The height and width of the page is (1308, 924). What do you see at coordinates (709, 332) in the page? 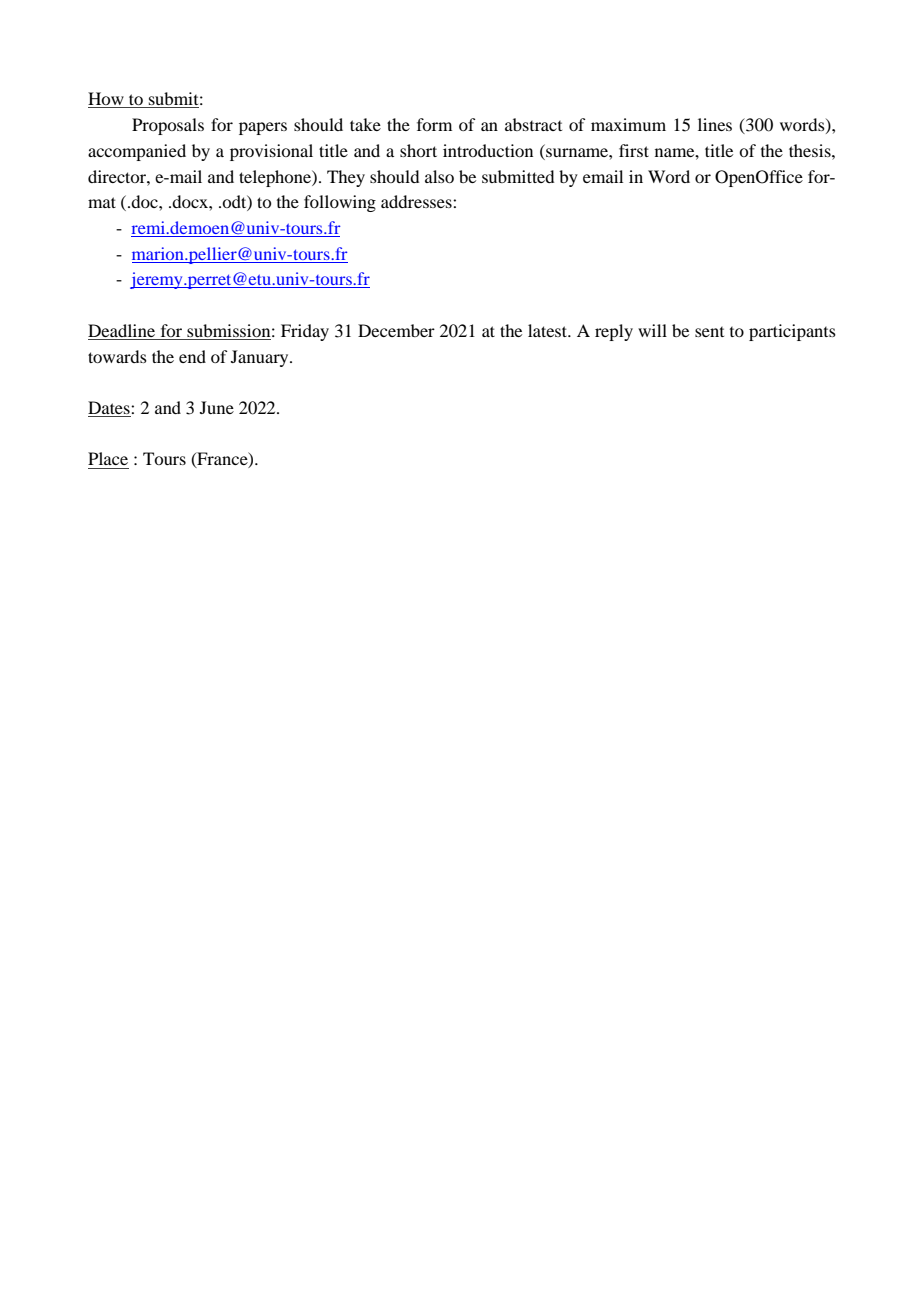
I see `sent` at bounding box center [709, 332].
